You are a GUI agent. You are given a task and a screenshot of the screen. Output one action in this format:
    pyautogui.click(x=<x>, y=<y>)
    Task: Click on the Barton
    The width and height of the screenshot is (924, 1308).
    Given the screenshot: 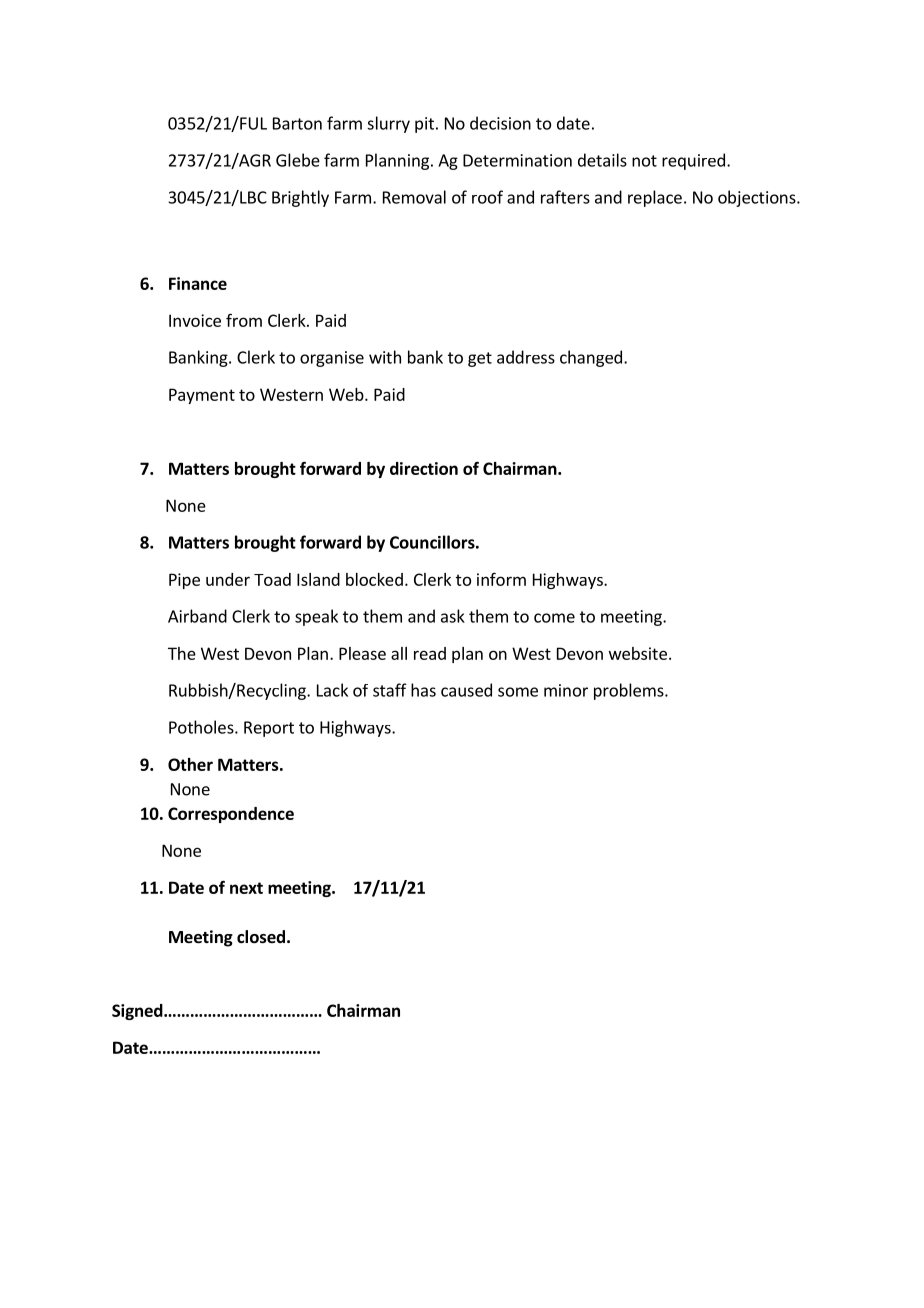 What is the action you would take?
    pyautogui.click(x=297, y=123)
